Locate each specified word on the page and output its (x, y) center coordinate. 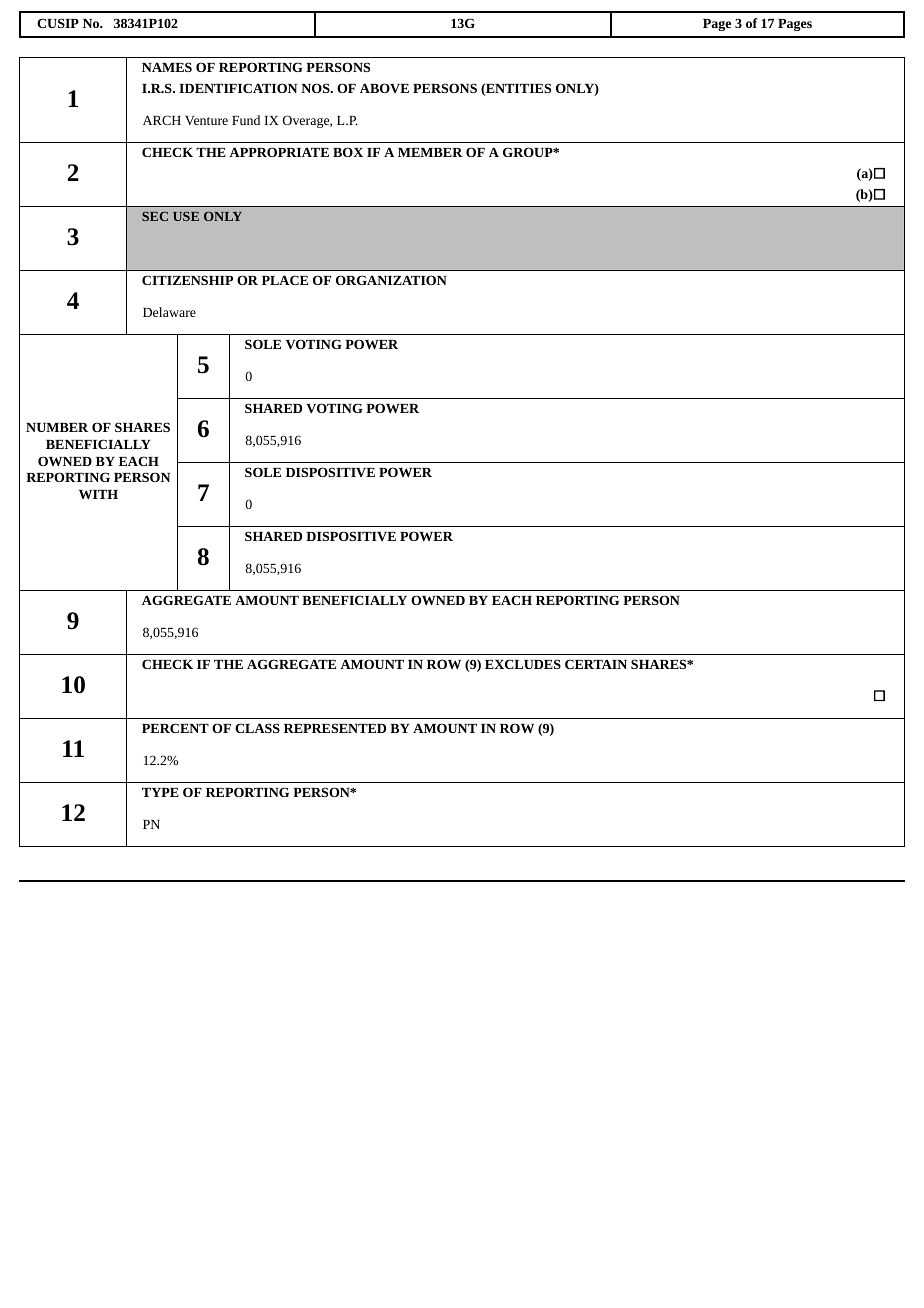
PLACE (285, 280)
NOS (316, 88)
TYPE (160, 792)
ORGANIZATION (391, 280)
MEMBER (430, 152)
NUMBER (57, 427)
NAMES (167, 67)
